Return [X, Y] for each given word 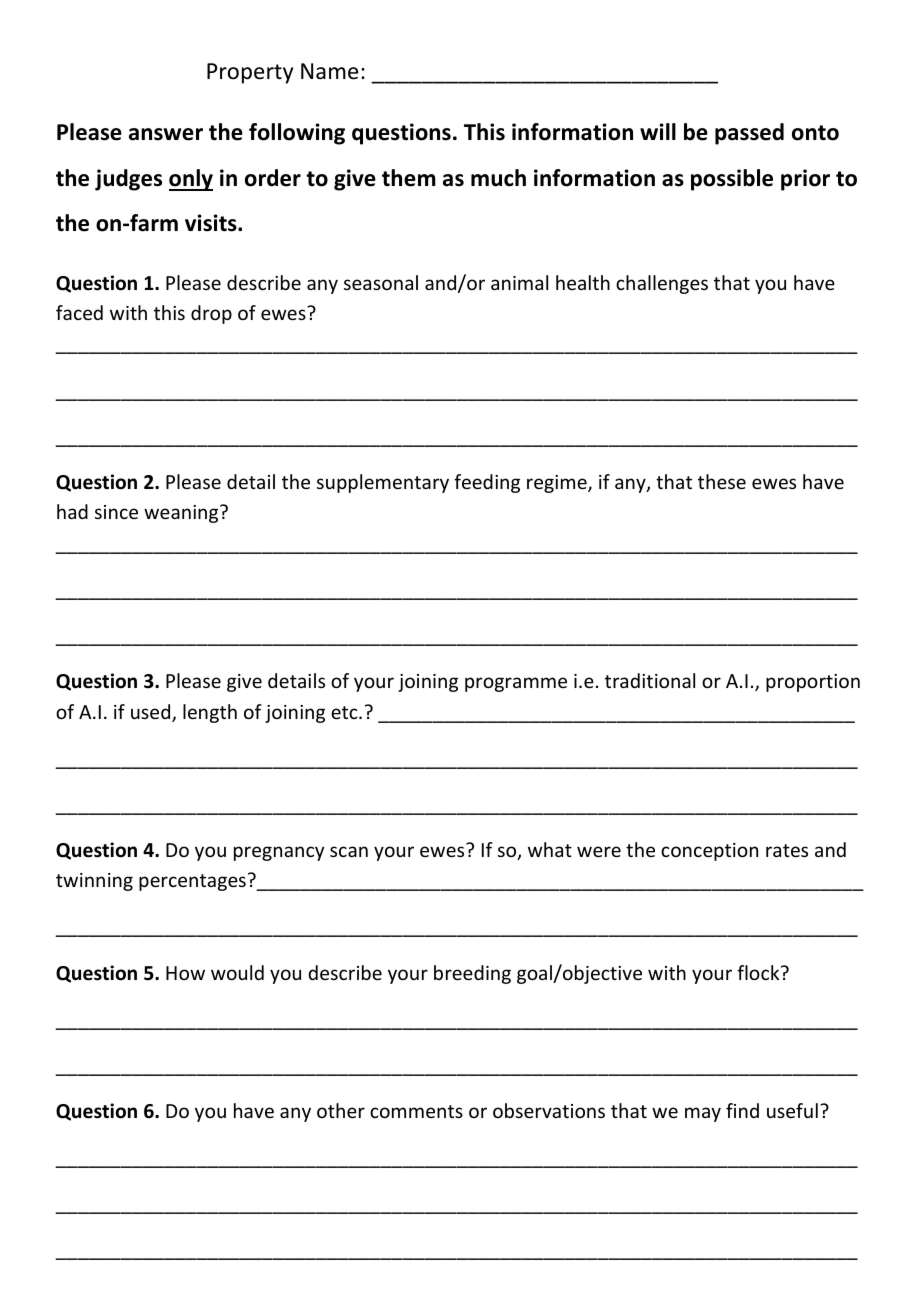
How [185, 973]
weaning [182, 514]
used [152, 713]
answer [166, 134]
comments [416, 1111]
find [742, 1110]
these [722, 481]
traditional [650, 680]
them [409, 178]
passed [749, 134]
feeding [487, 483]
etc [345, 712]
